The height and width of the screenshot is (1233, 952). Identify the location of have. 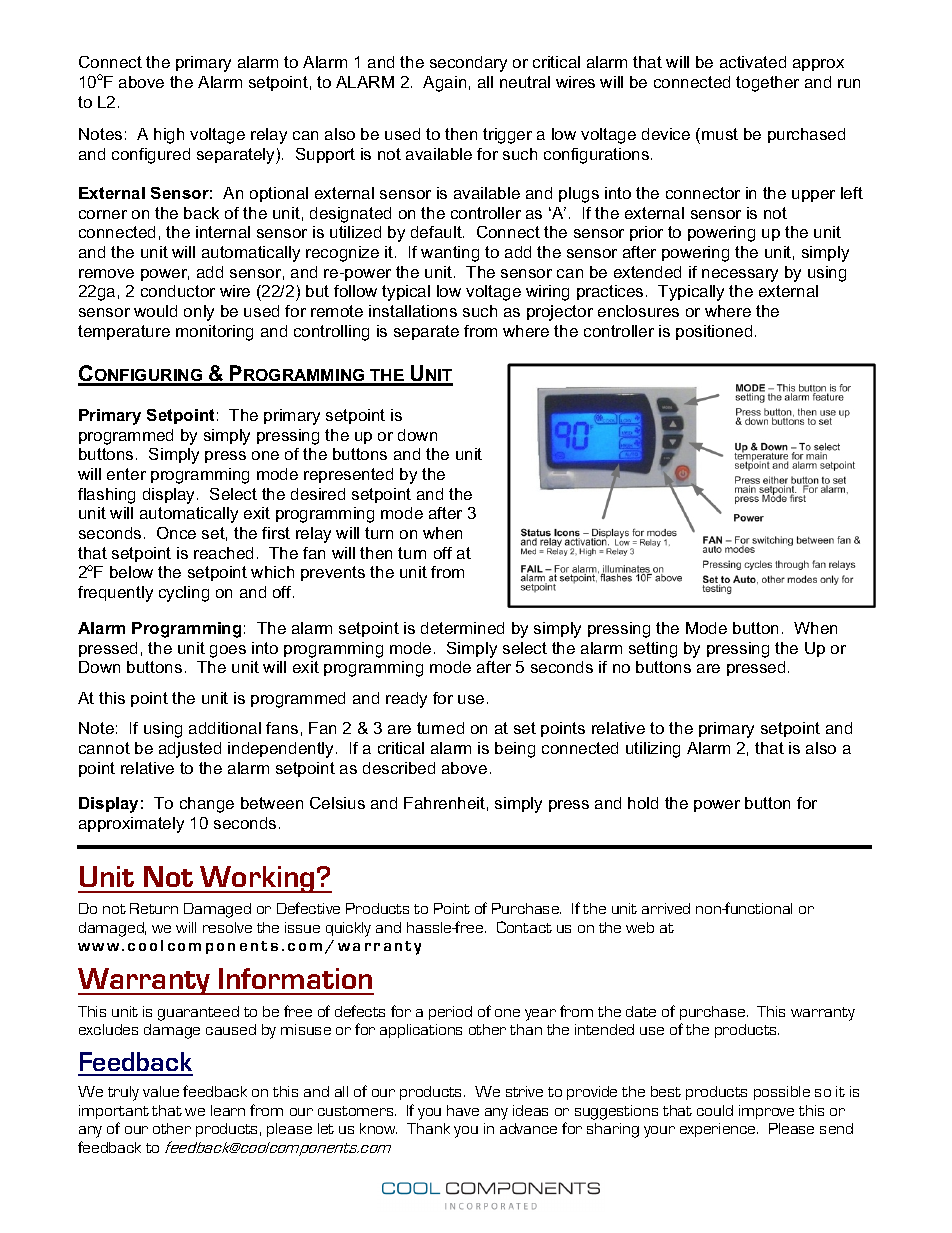
(463, 1110).
